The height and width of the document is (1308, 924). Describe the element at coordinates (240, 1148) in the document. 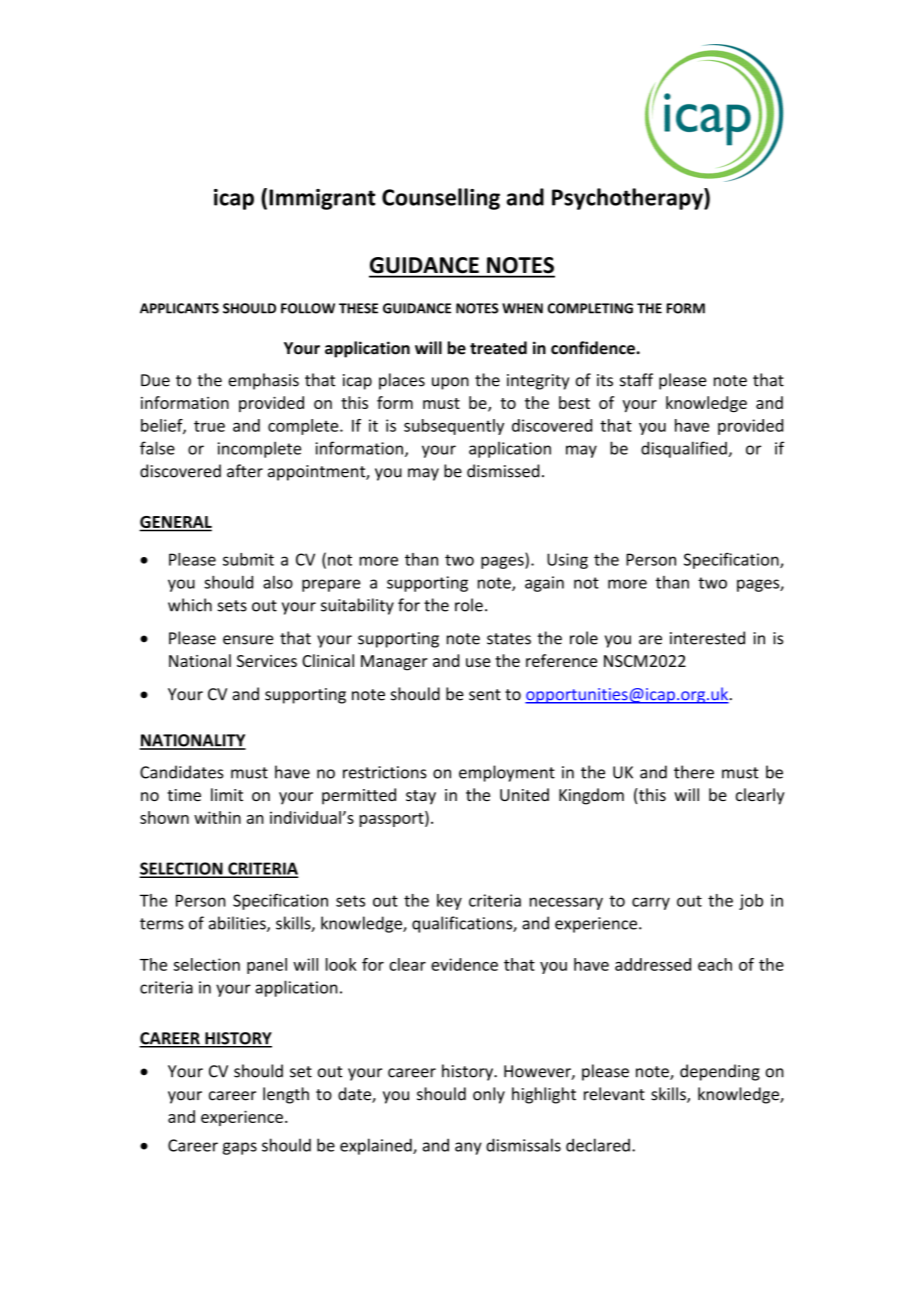

I see `gaps` at that location.
